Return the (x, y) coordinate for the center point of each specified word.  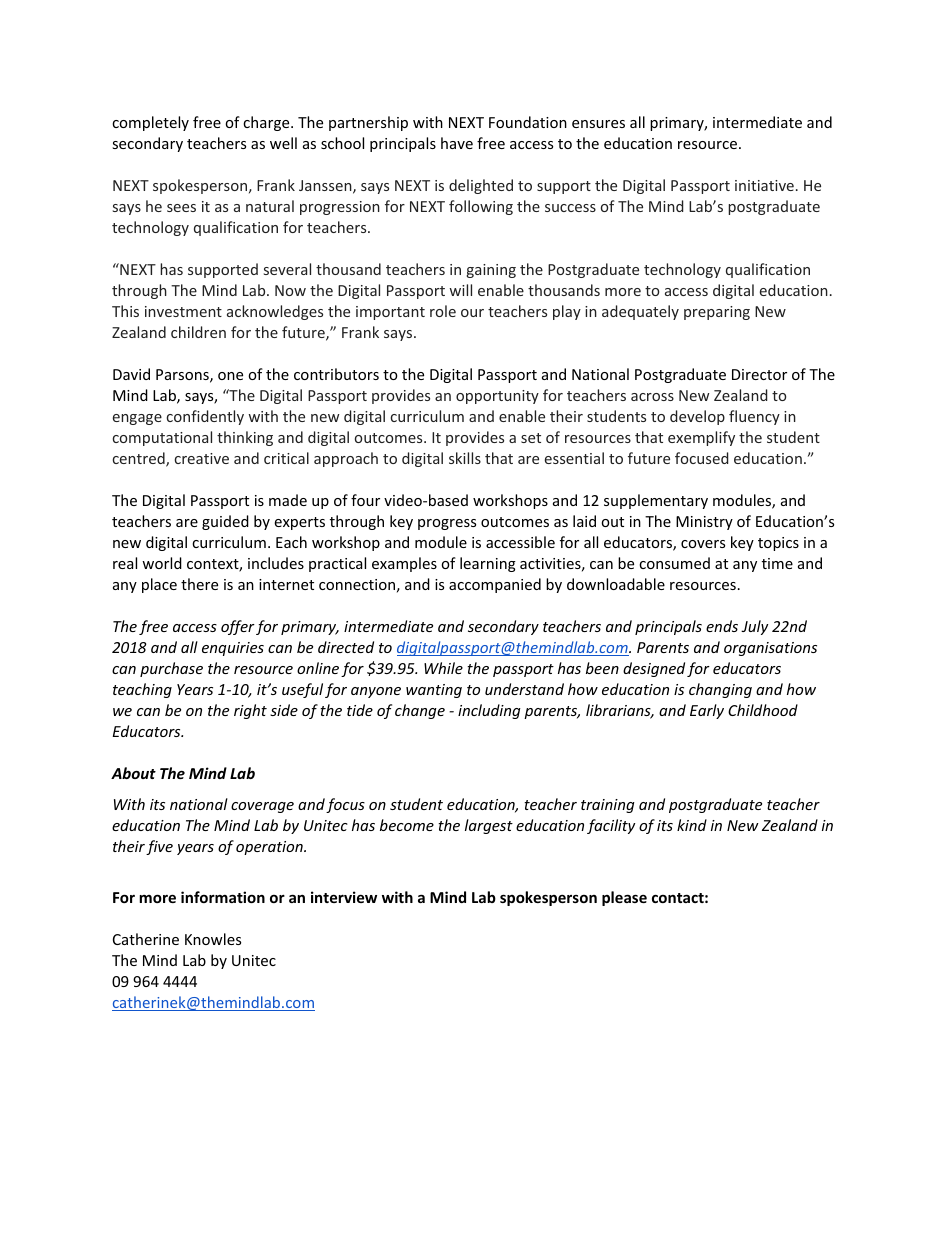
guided (225, 522)
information (223, 897)
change (420, 711)
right (250, 711)
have (457, 143)
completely (150, 123)
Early (707, 711)
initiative (764, 185)
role (443, 311)
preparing (717, 313)
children (198, 332)
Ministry (704, 523)
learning (488, 564)
